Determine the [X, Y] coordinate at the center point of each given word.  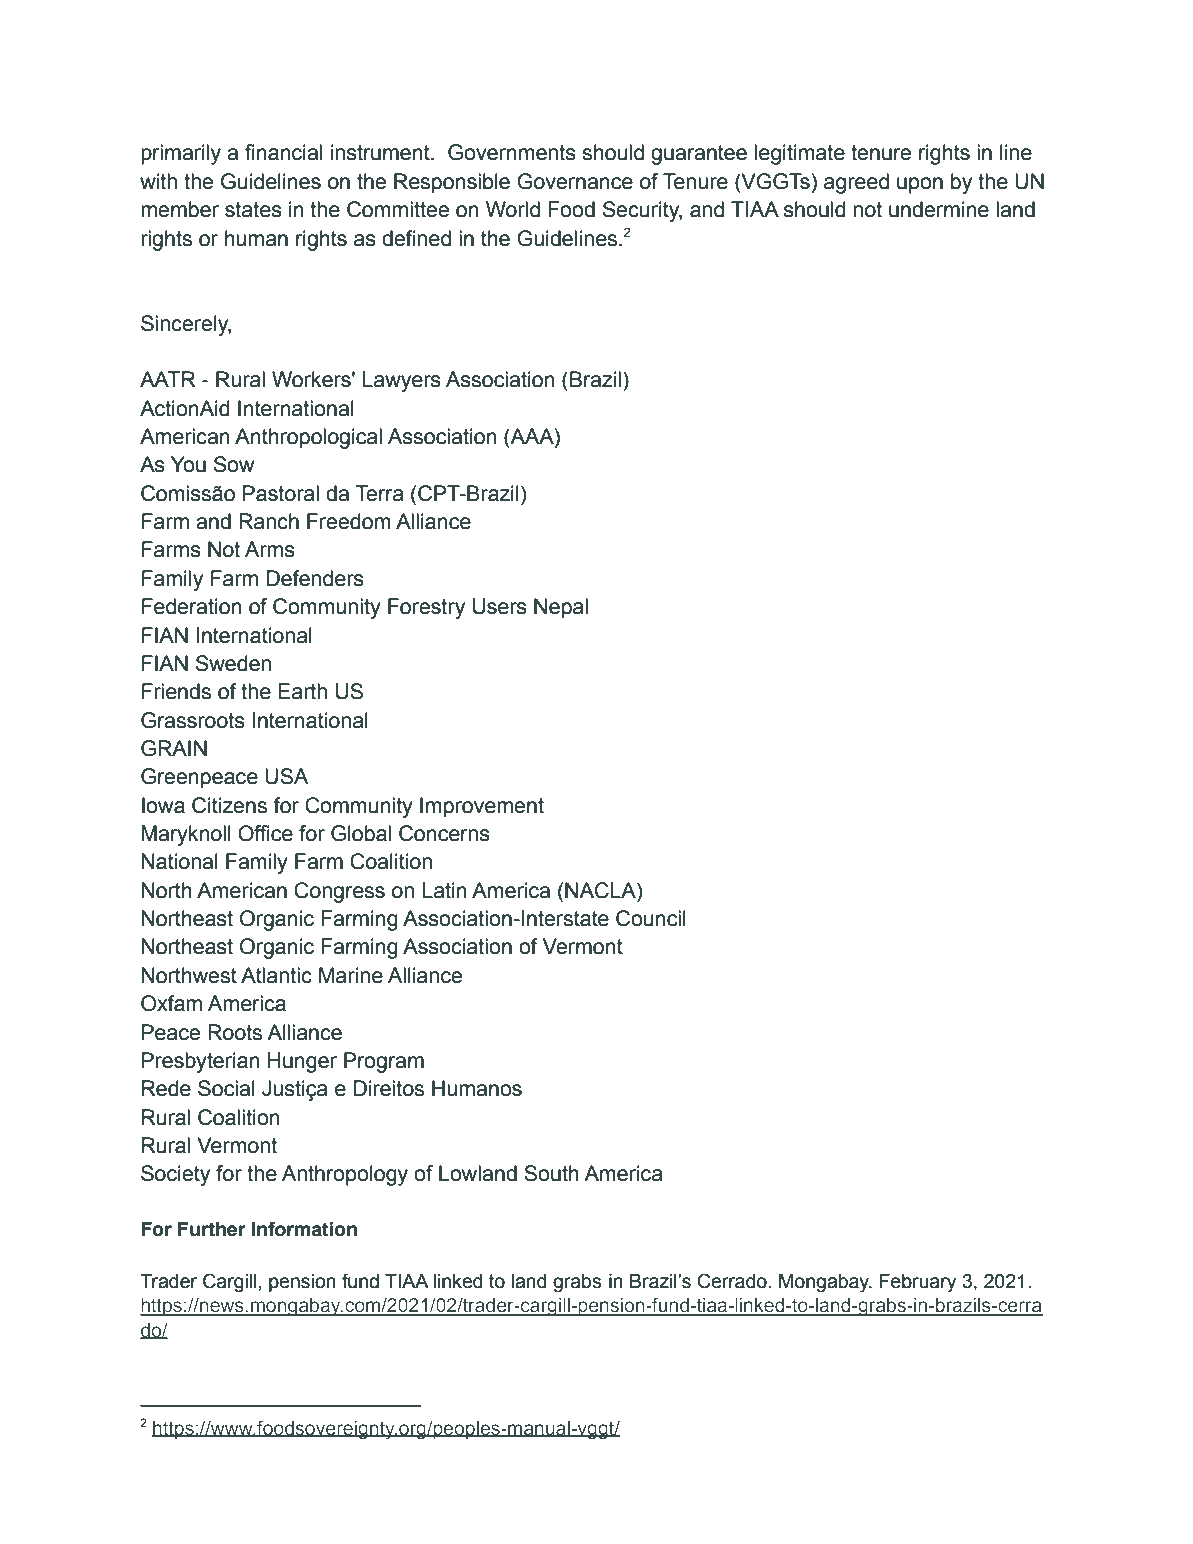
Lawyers [401, 381]
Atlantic [276, 975]
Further [212, 1229]
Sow [234, 464]
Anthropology [345, 1175]
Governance [575, 181]
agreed [856, 183]
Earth [302, 691]
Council [651, 918]
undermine [939, 209]
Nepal [561, 608]
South [551, 1173]
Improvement [482, 807]
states [253, 210]
